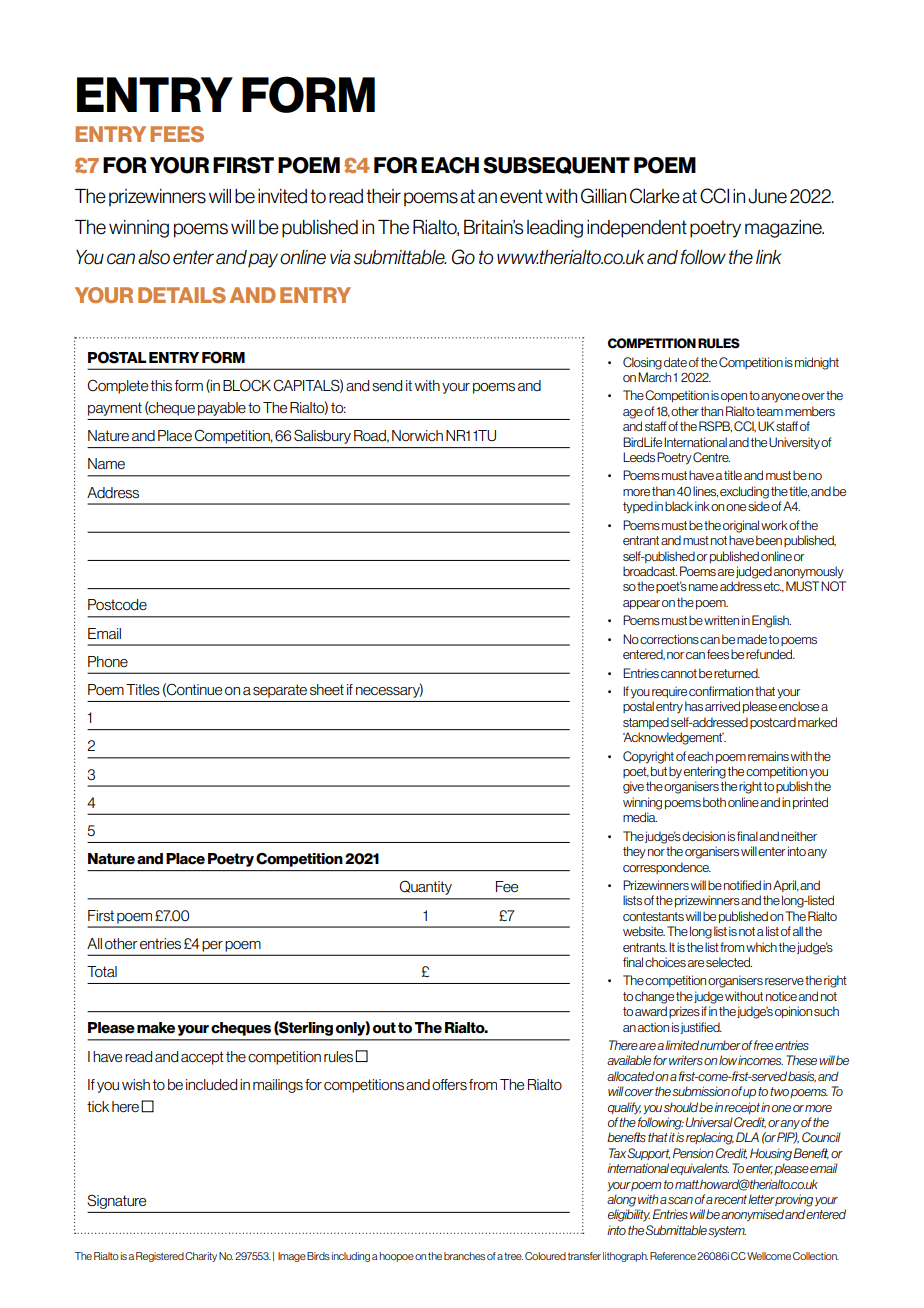 The width and height of the page is (924, 1308). I want to click on also, so click(154, 257).
